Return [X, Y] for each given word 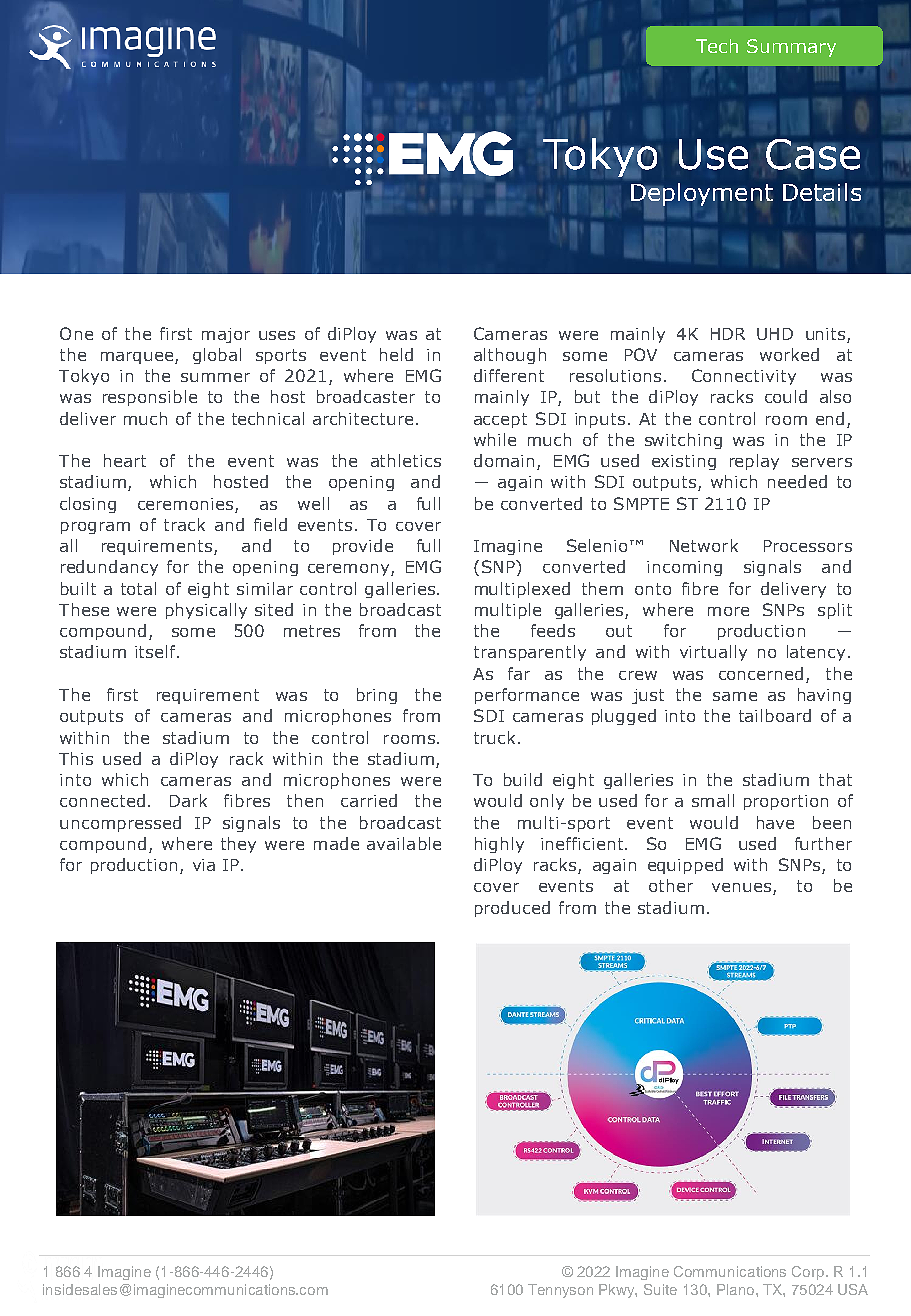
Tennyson [560, 1291]
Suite [660, 1289]
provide [363, 547]
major [226, 335]
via [204, 865]
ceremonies [185, 504]
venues [743, 889]
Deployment [702, 195]
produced [512, 909]
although [510, 356]
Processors [808, 546]
